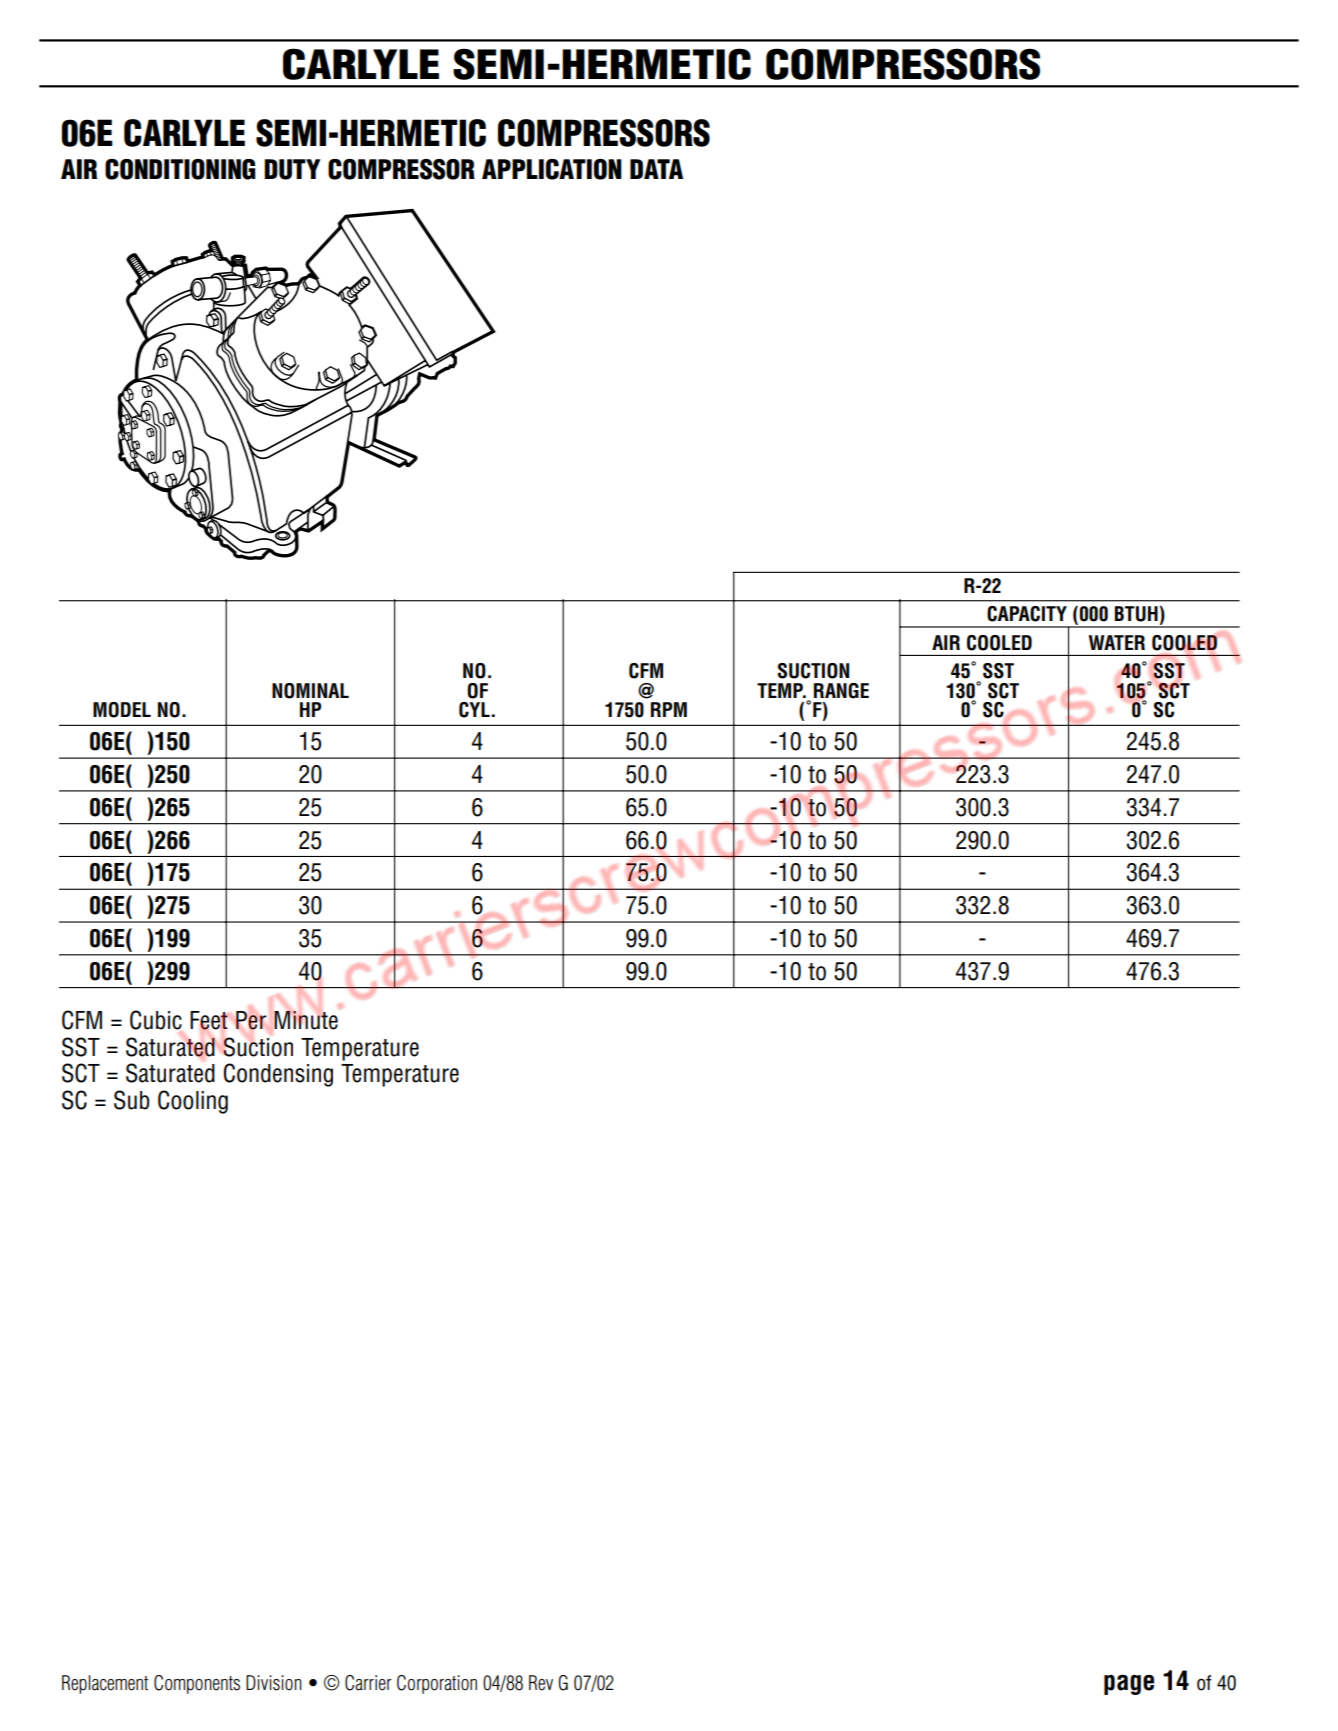 This document has width=1338, height=1731. I want to click on APPLICATION, so click(552, 169).
